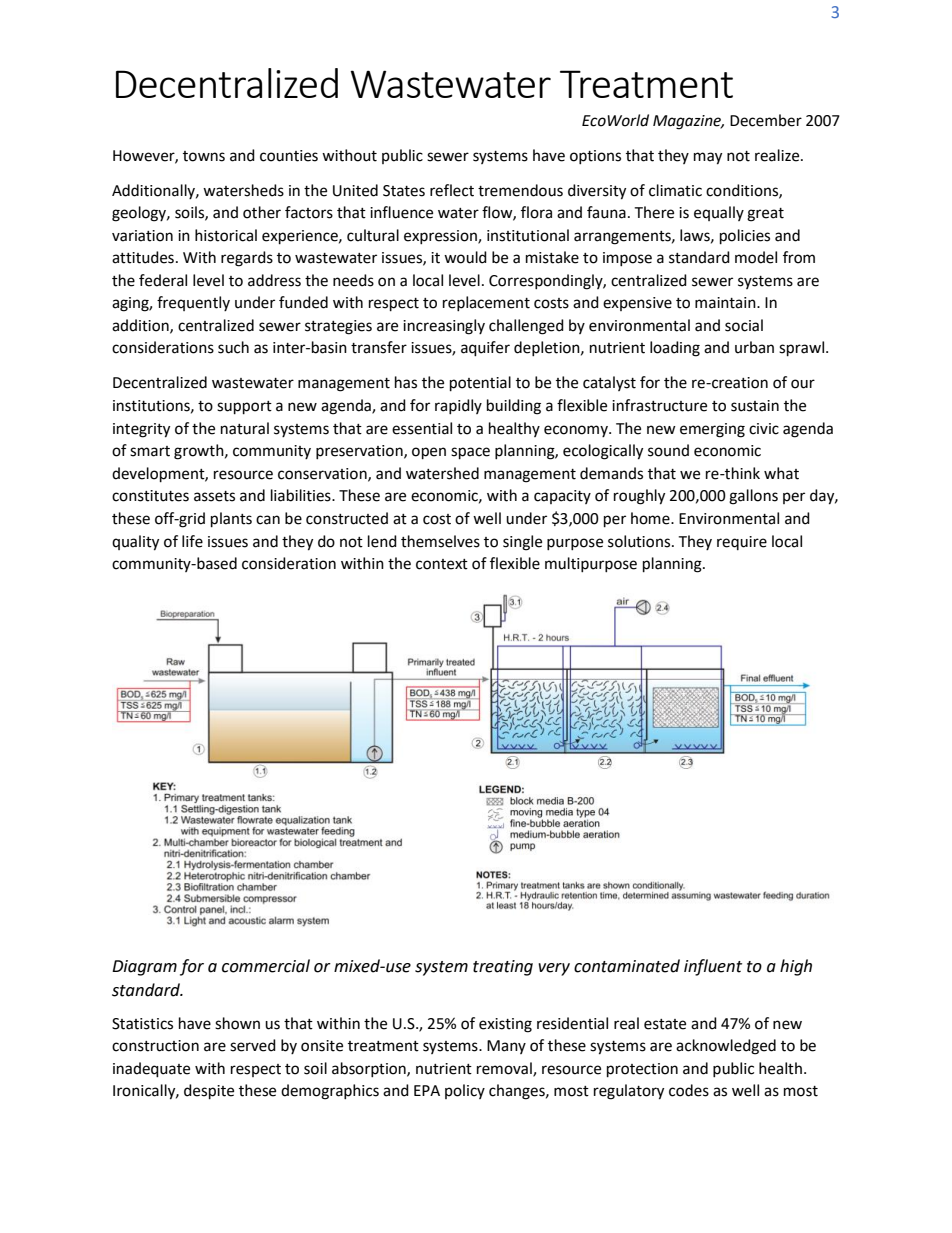 The image size is (952, 1233). I want to click on commercial, so click(266, 966).
